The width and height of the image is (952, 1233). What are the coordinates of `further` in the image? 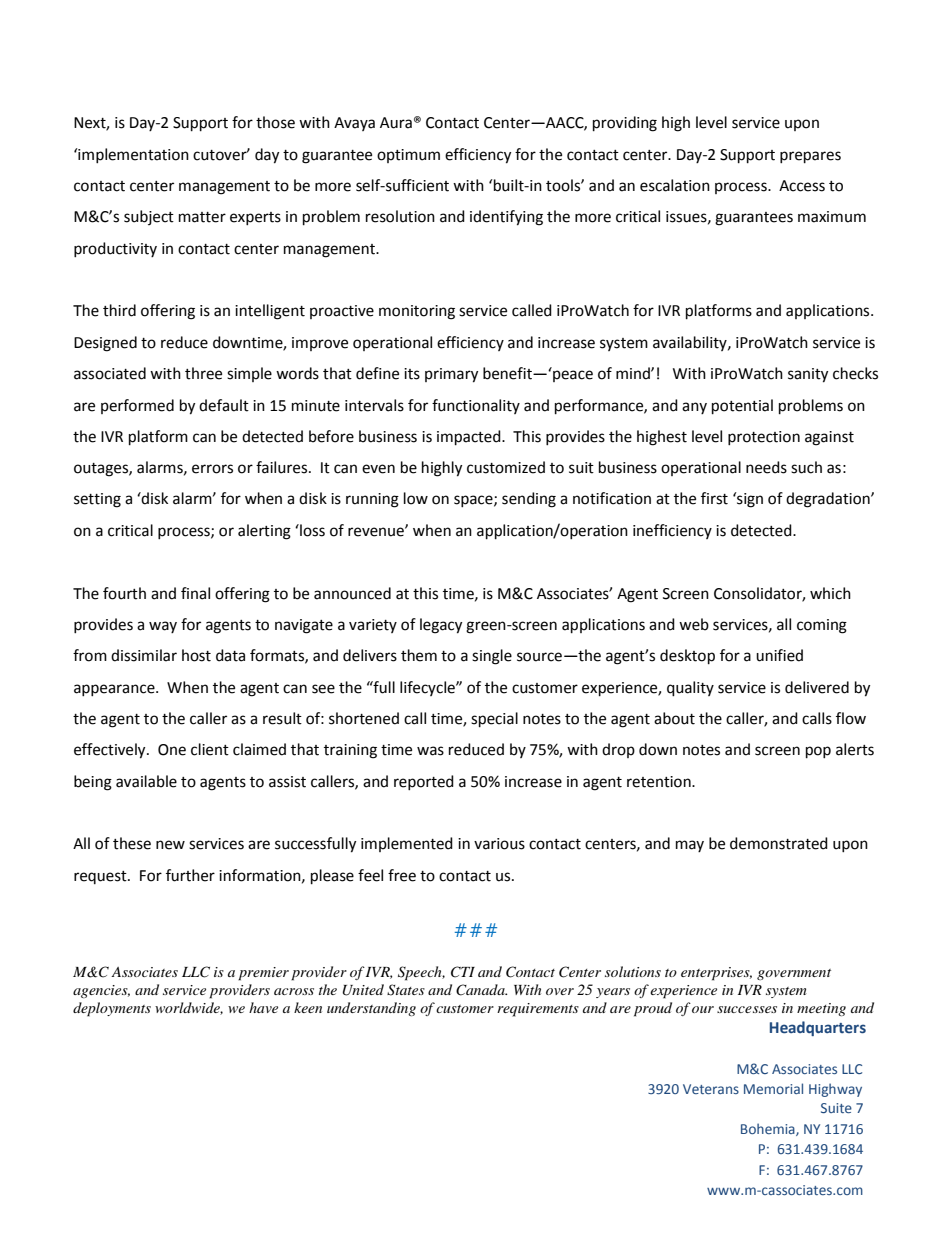 It's located at (190, 875).
